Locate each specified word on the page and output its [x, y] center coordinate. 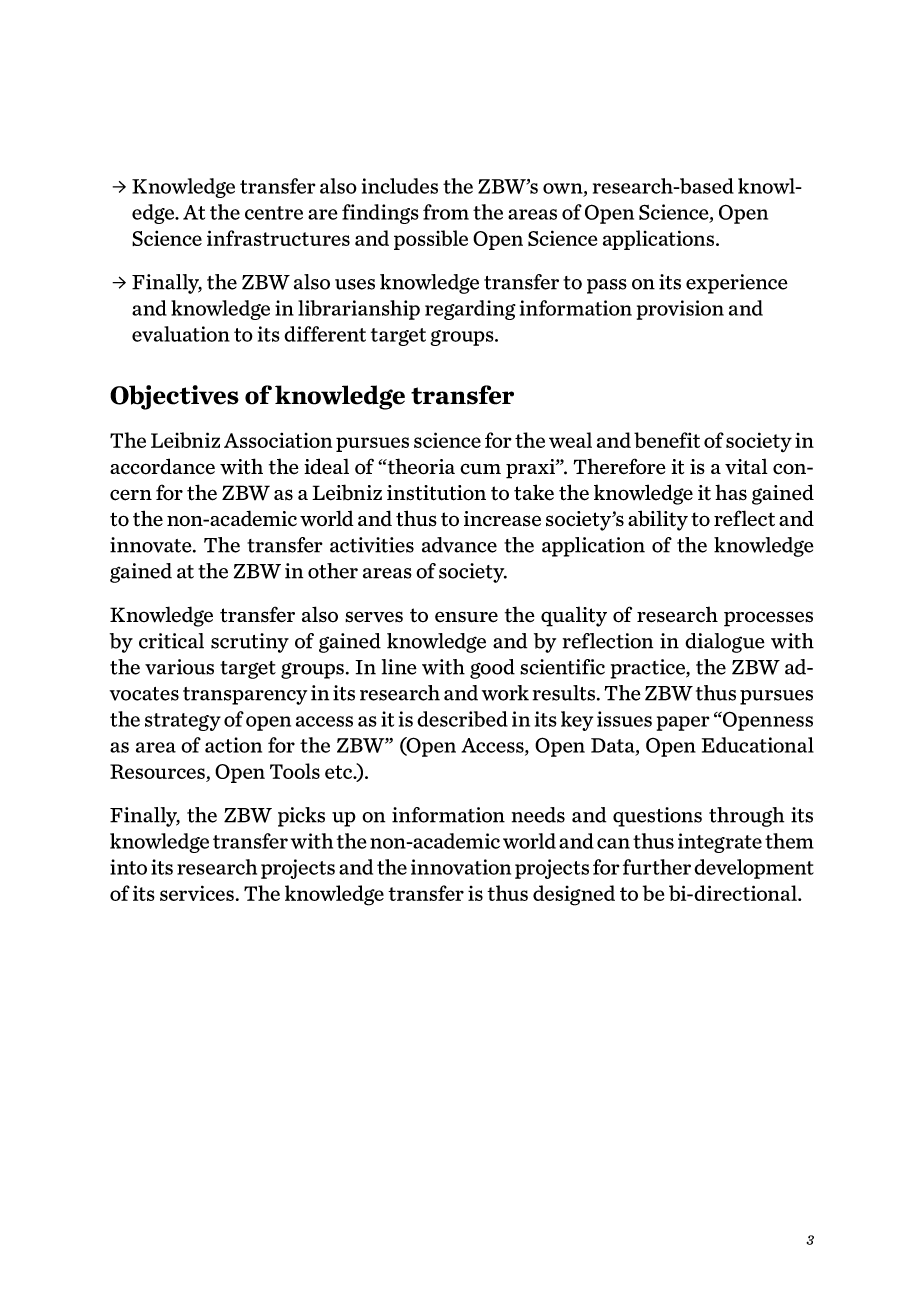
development [754, 869]
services [197, 893]
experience [737, 284]
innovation [461, 867]
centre [274, 213]
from [446, 212]
